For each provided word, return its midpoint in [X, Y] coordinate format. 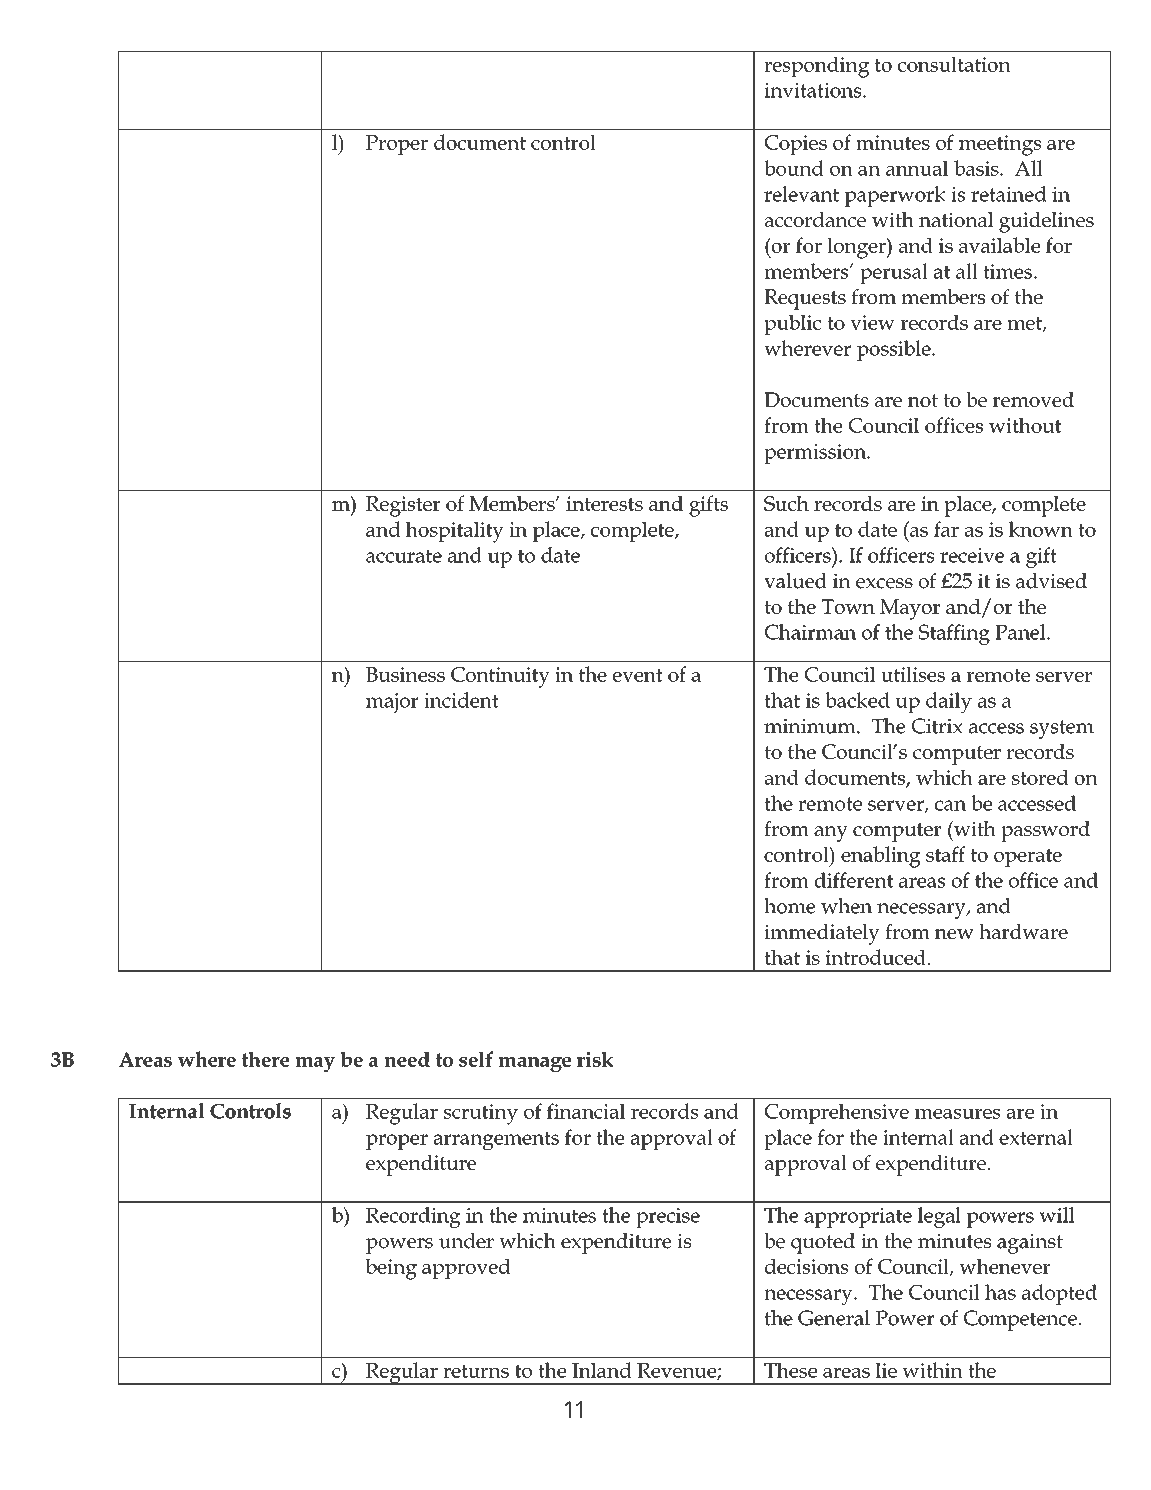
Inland [602, 1370]
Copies [796, 145]
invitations [814, 90]
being [391, 1269]
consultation [954, 64]
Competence [1020, 1320]
